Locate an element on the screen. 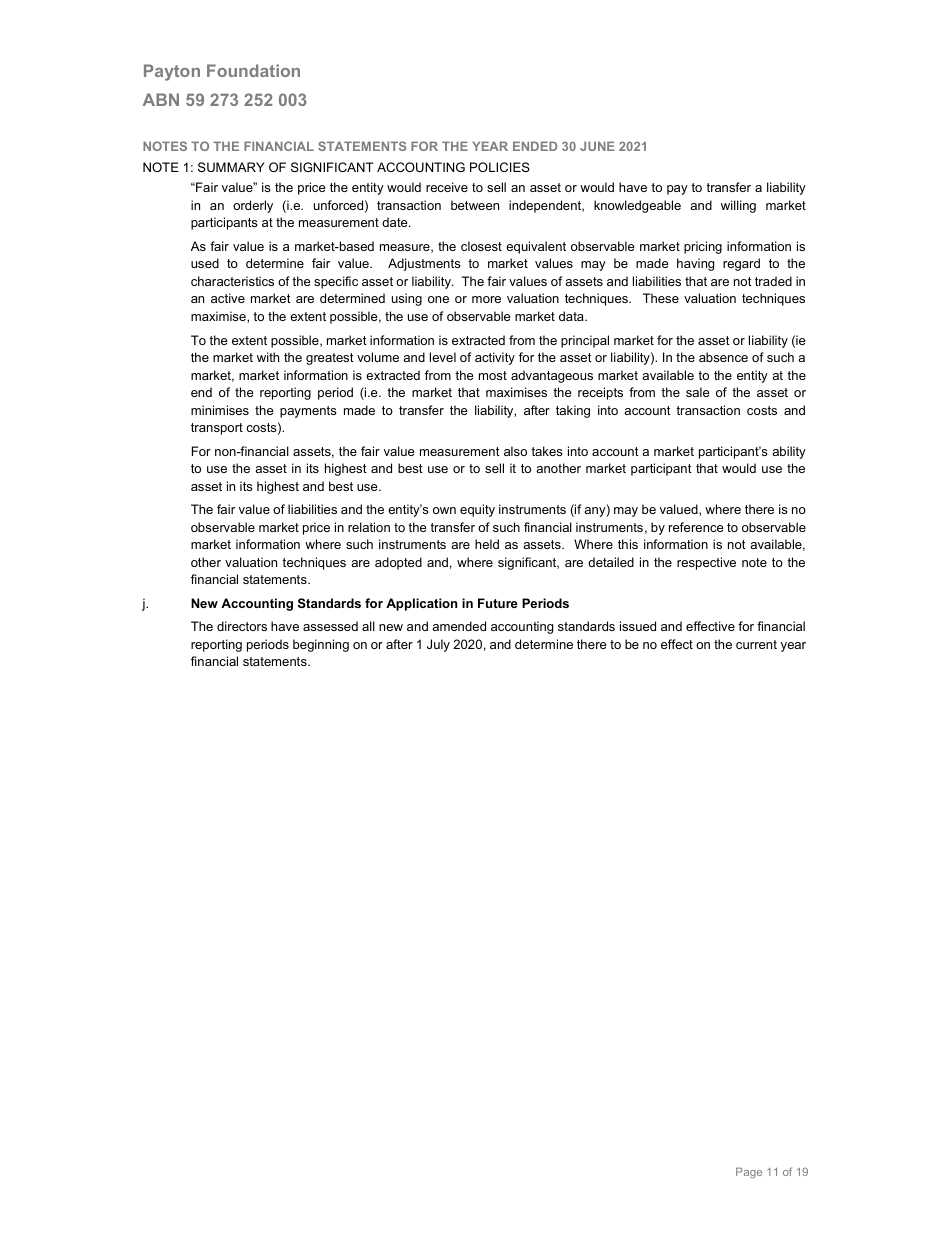  beginning is located at coordinates (321, 645).
